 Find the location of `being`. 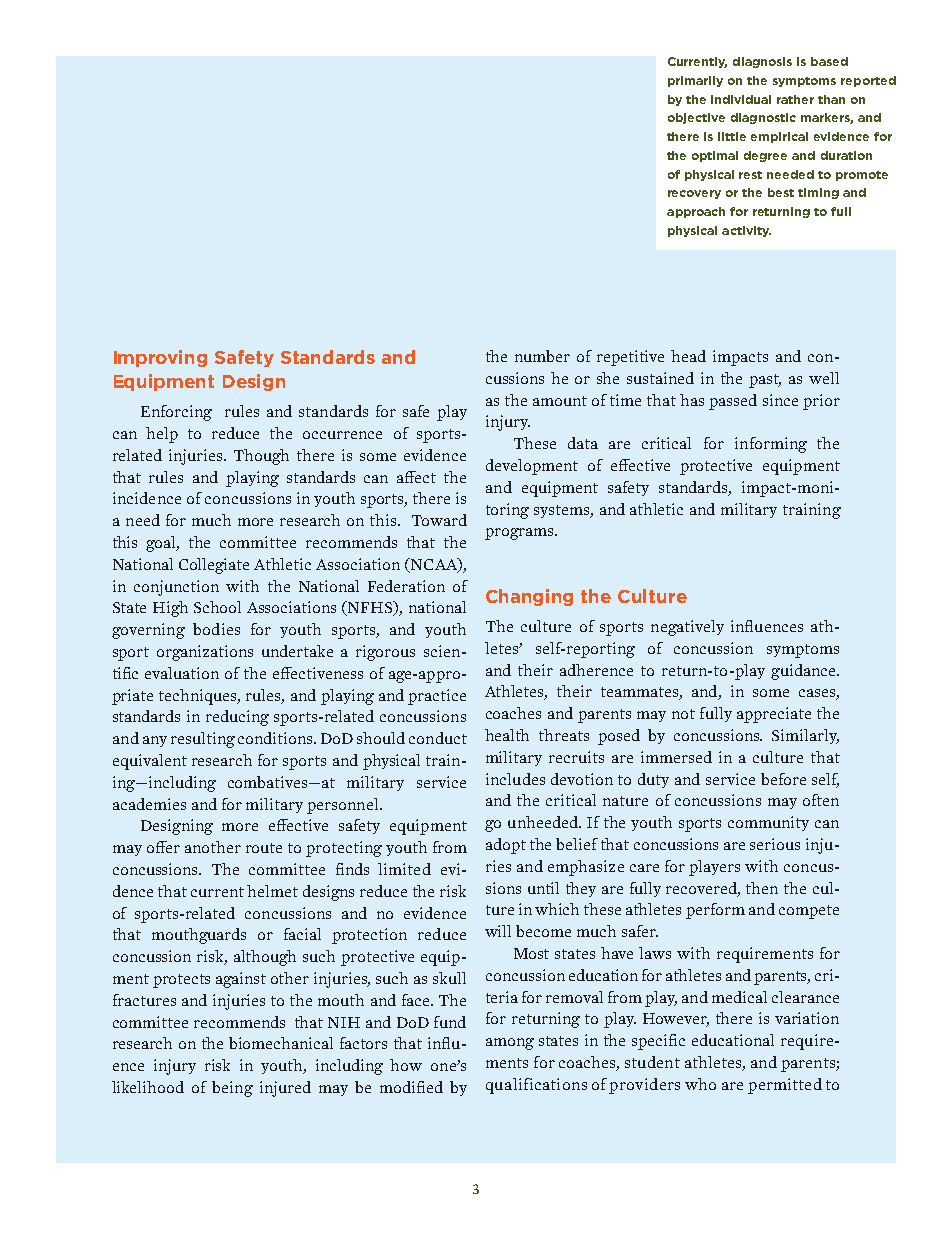

being is located at coordinates (232, 1089).
